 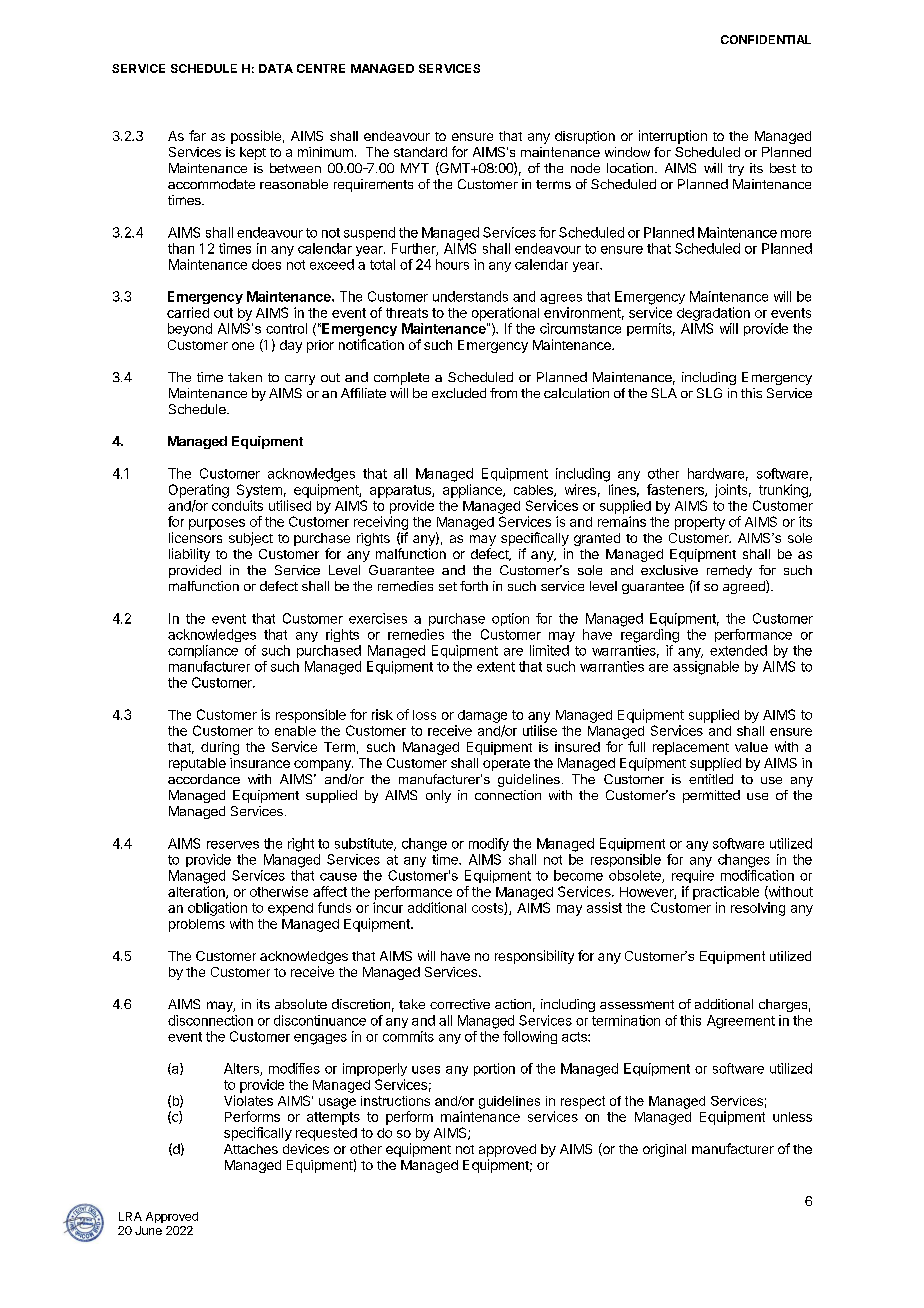 What do you see at coordinates (395, 1101) in the screenshot?
I see `instructions` at bounding box center [395, 1101].
